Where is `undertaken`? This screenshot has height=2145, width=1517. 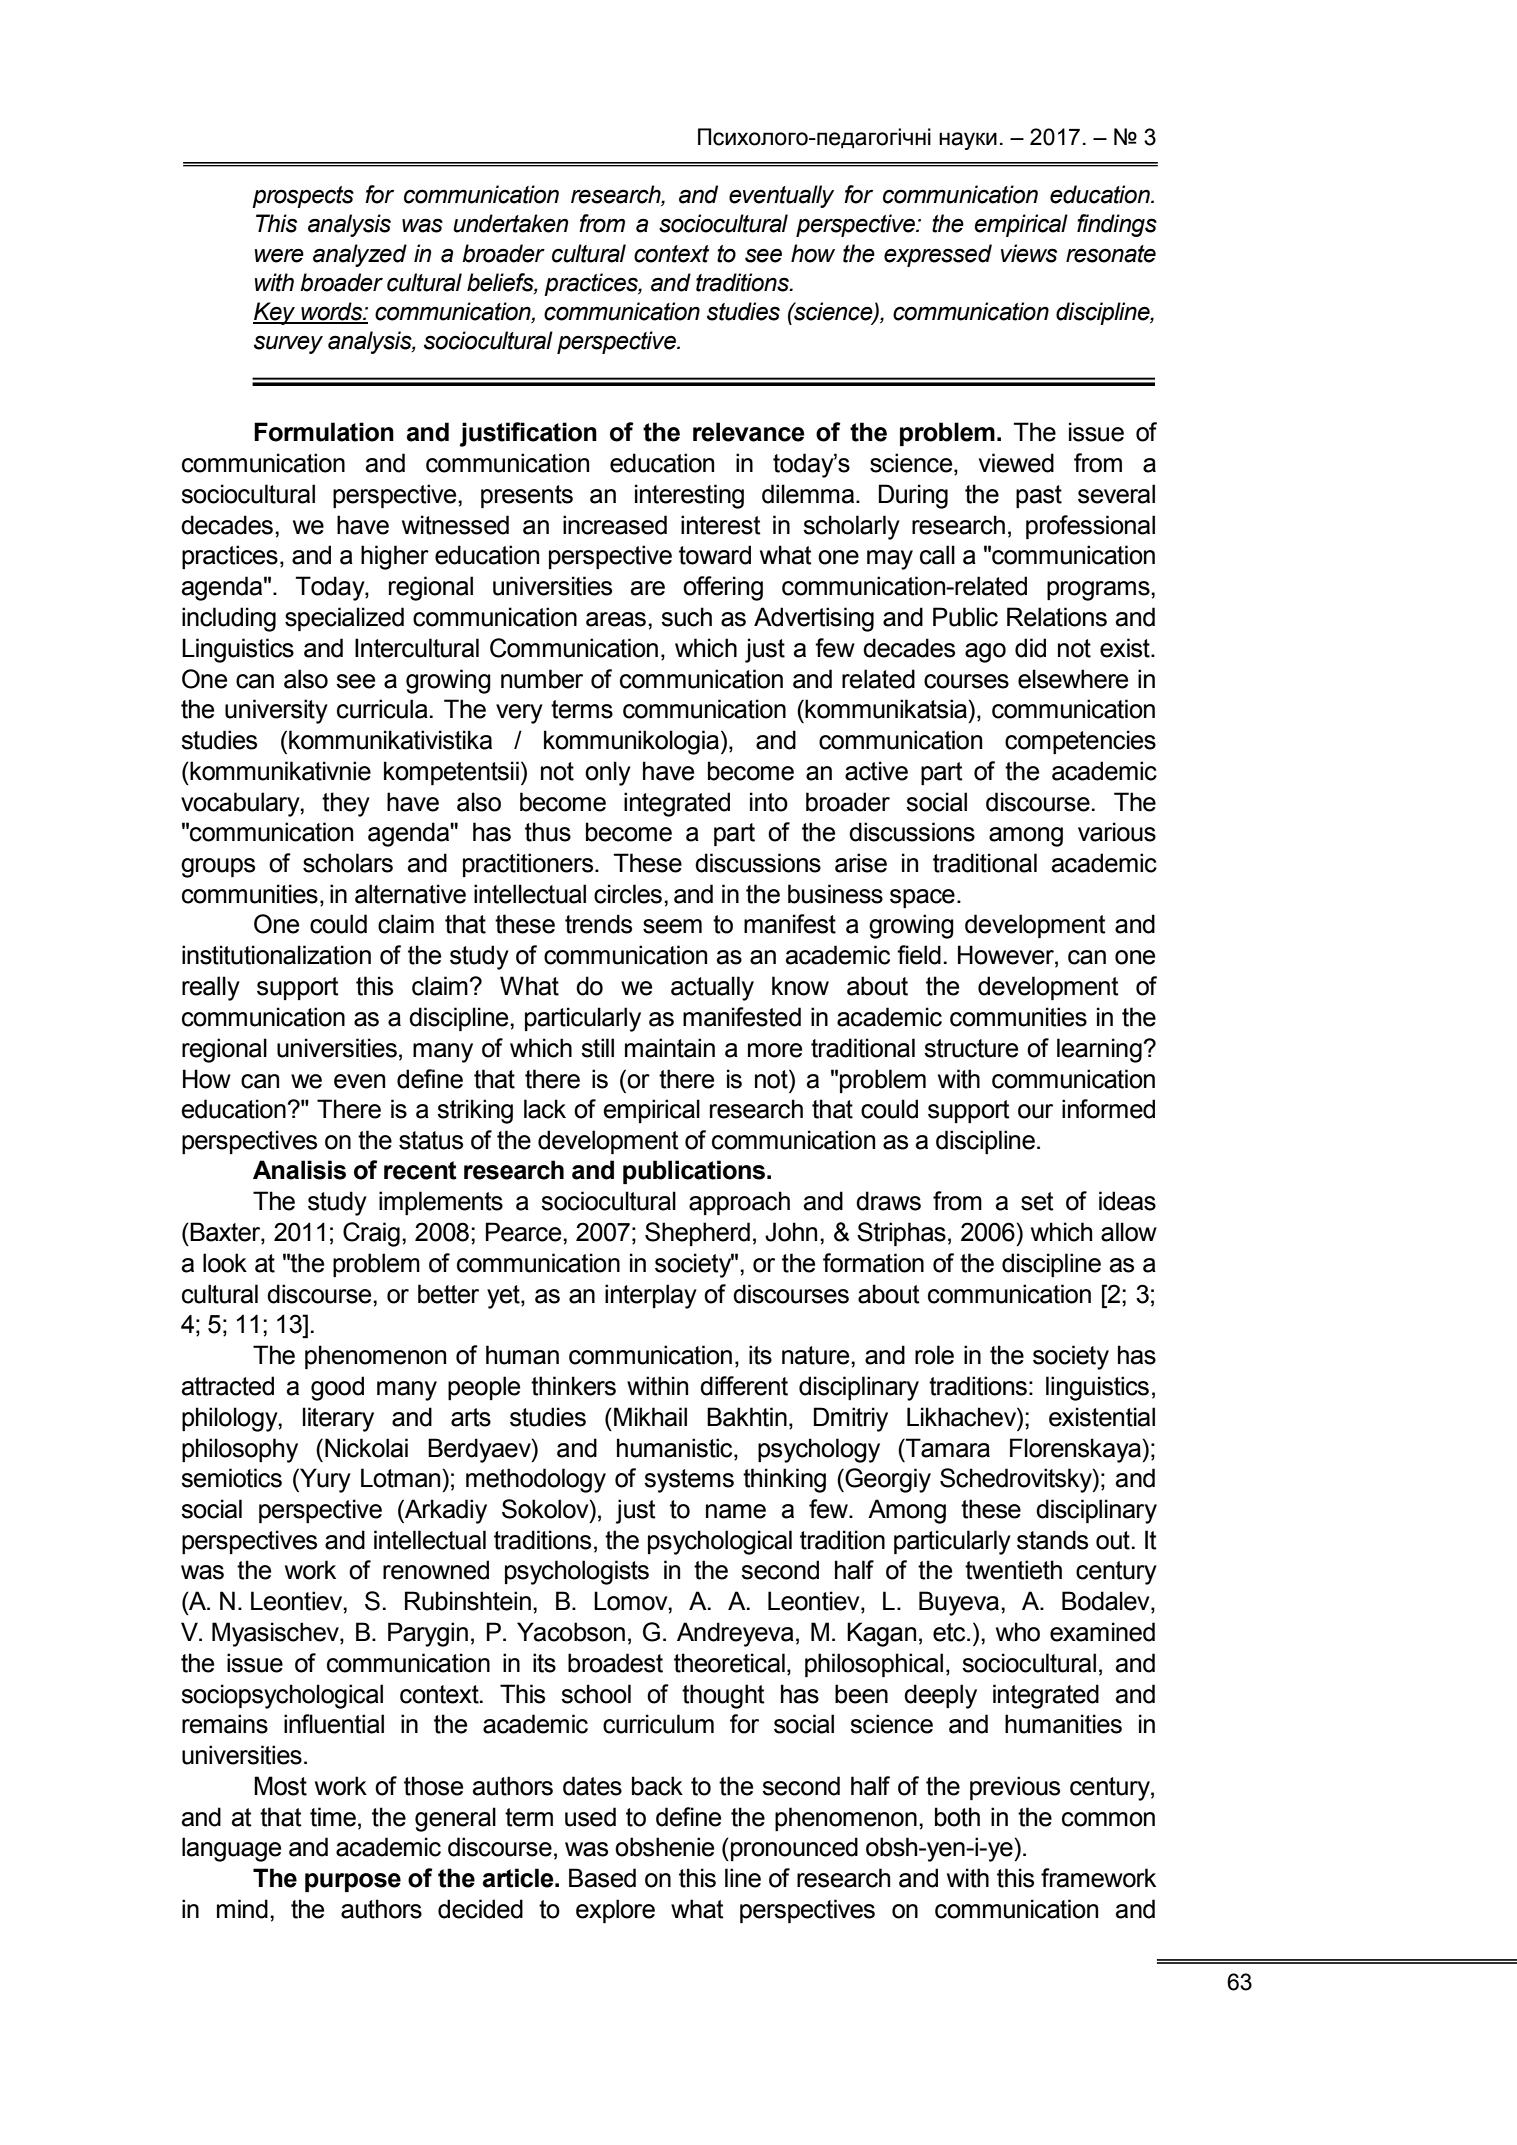 undertaken is located at coordinates (510, 223).
